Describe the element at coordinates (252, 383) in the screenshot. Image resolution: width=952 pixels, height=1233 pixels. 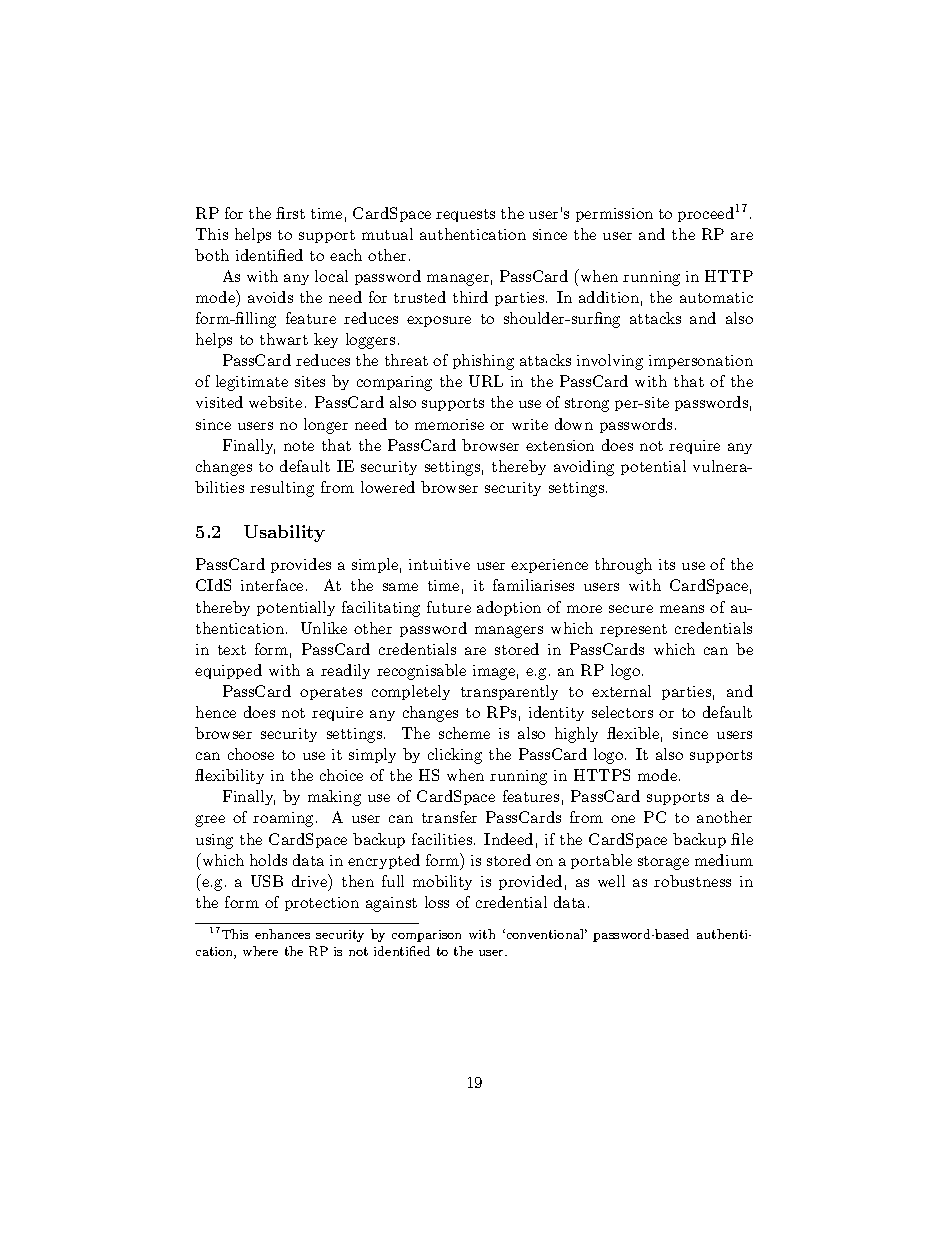
I see `legitimate` at that location.
